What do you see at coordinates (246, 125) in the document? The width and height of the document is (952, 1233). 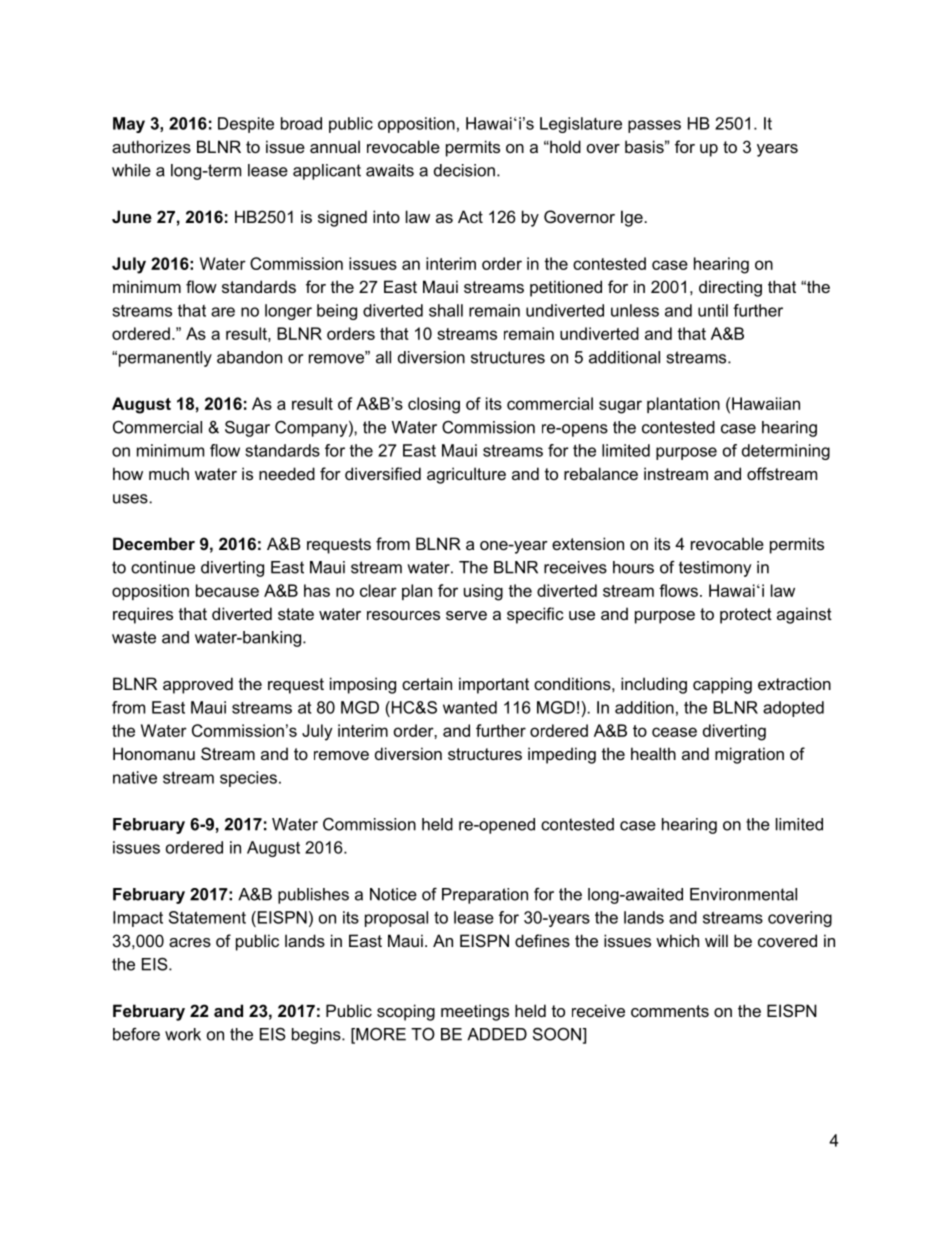 I see `Despite` at bounding box center [246, 125].
